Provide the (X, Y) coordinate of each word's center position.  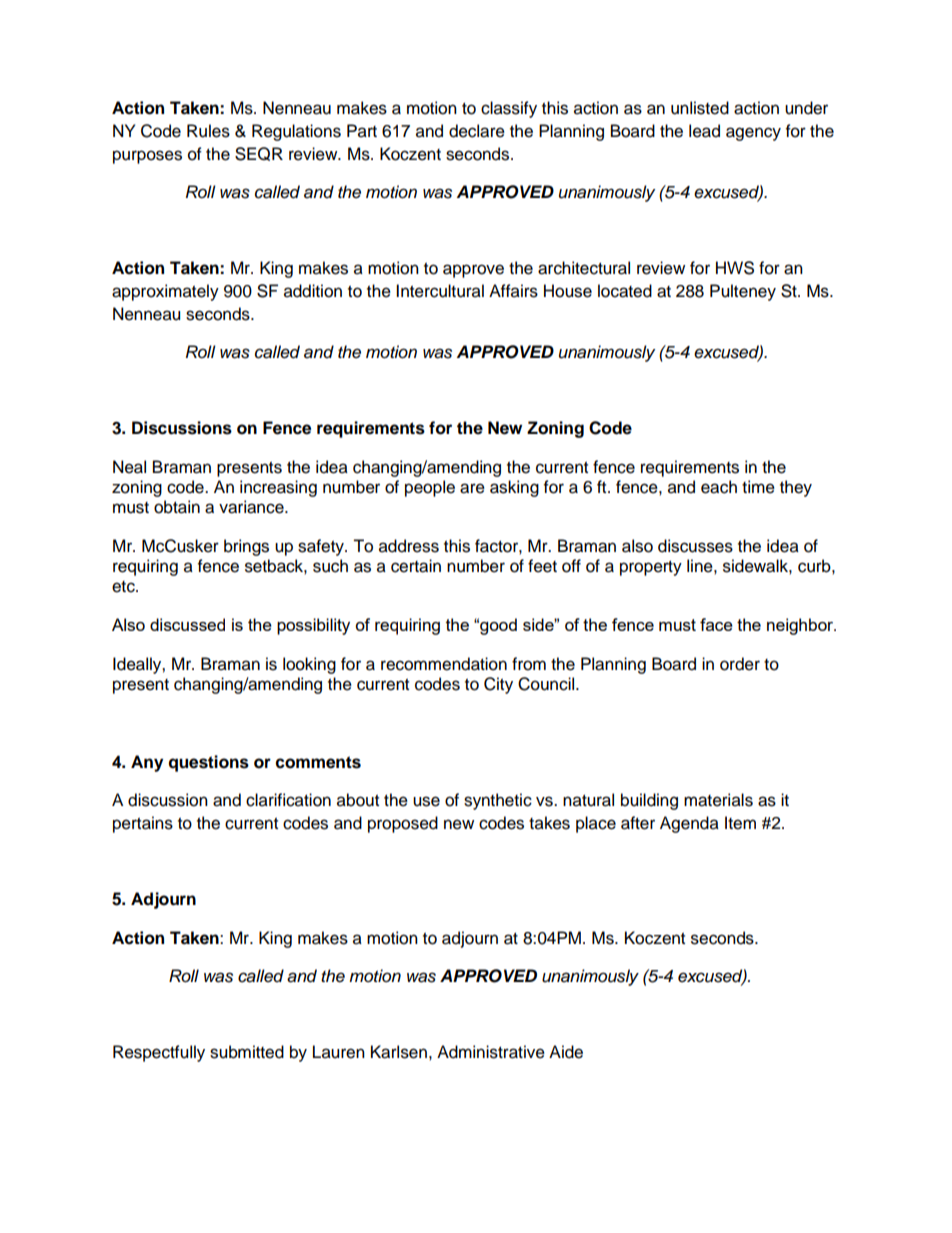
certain (416, 566)
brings (246, 547)
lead (704, 131)
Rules (208, 131)
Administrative (491, 1052)
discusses (695, 546)
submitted (247, 1052)
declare (477, 131)
